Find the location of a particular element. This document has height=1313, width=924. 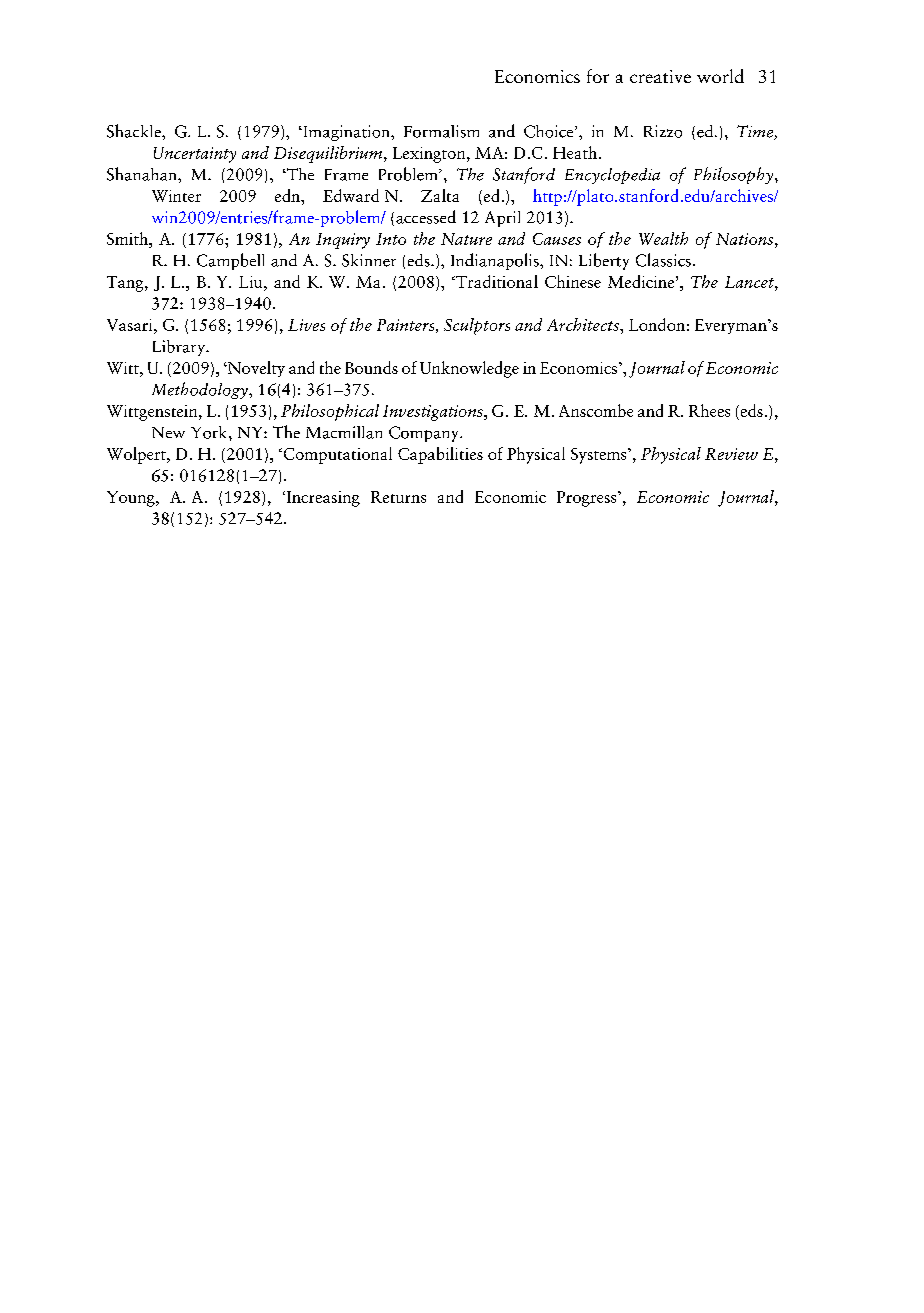

Formalism is located at coordinates (441, 131).
